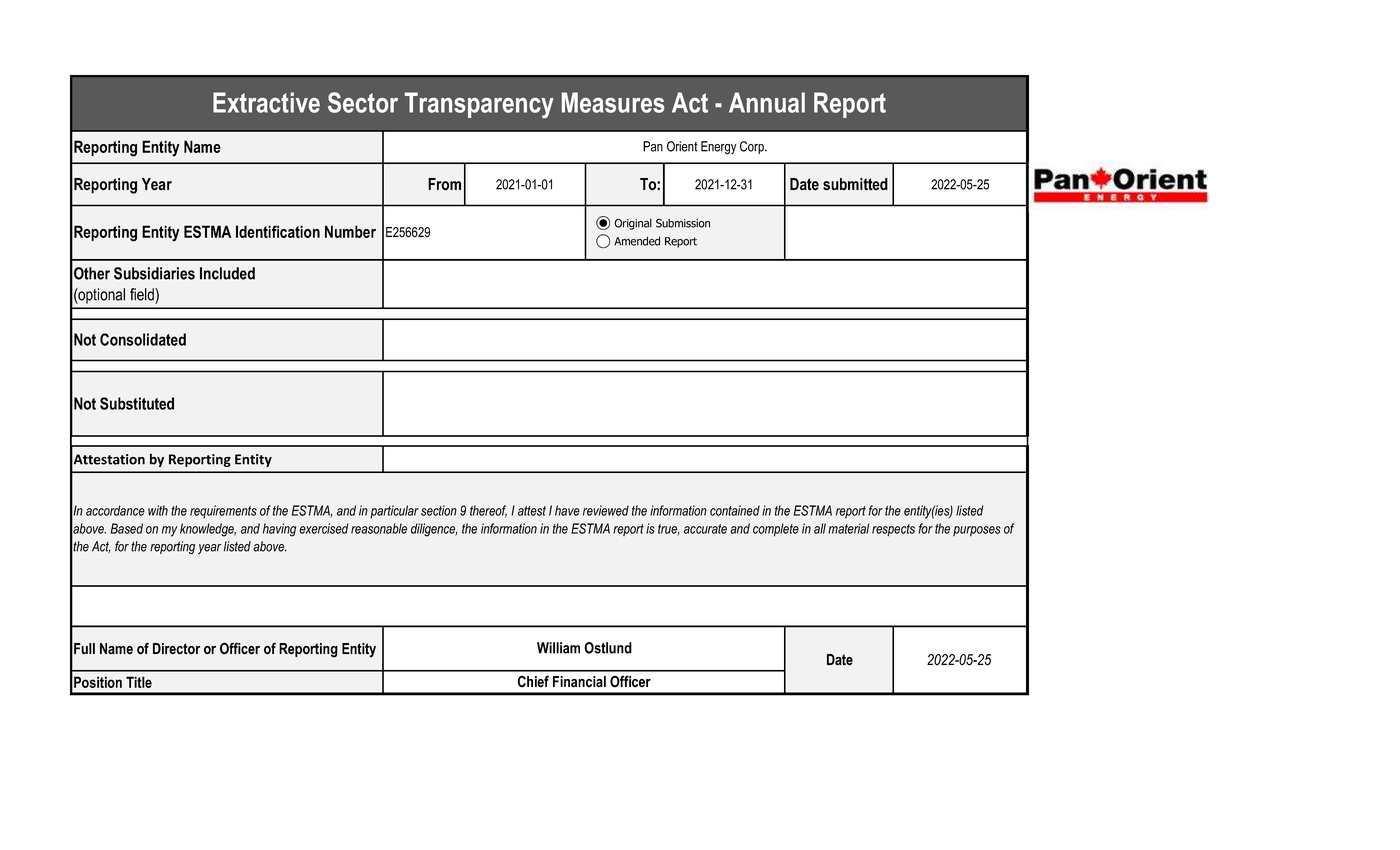 This page has height=850, width=1400. Describe the element at coordinates (479, 105) in the page. I see `Transparency` at that location.
